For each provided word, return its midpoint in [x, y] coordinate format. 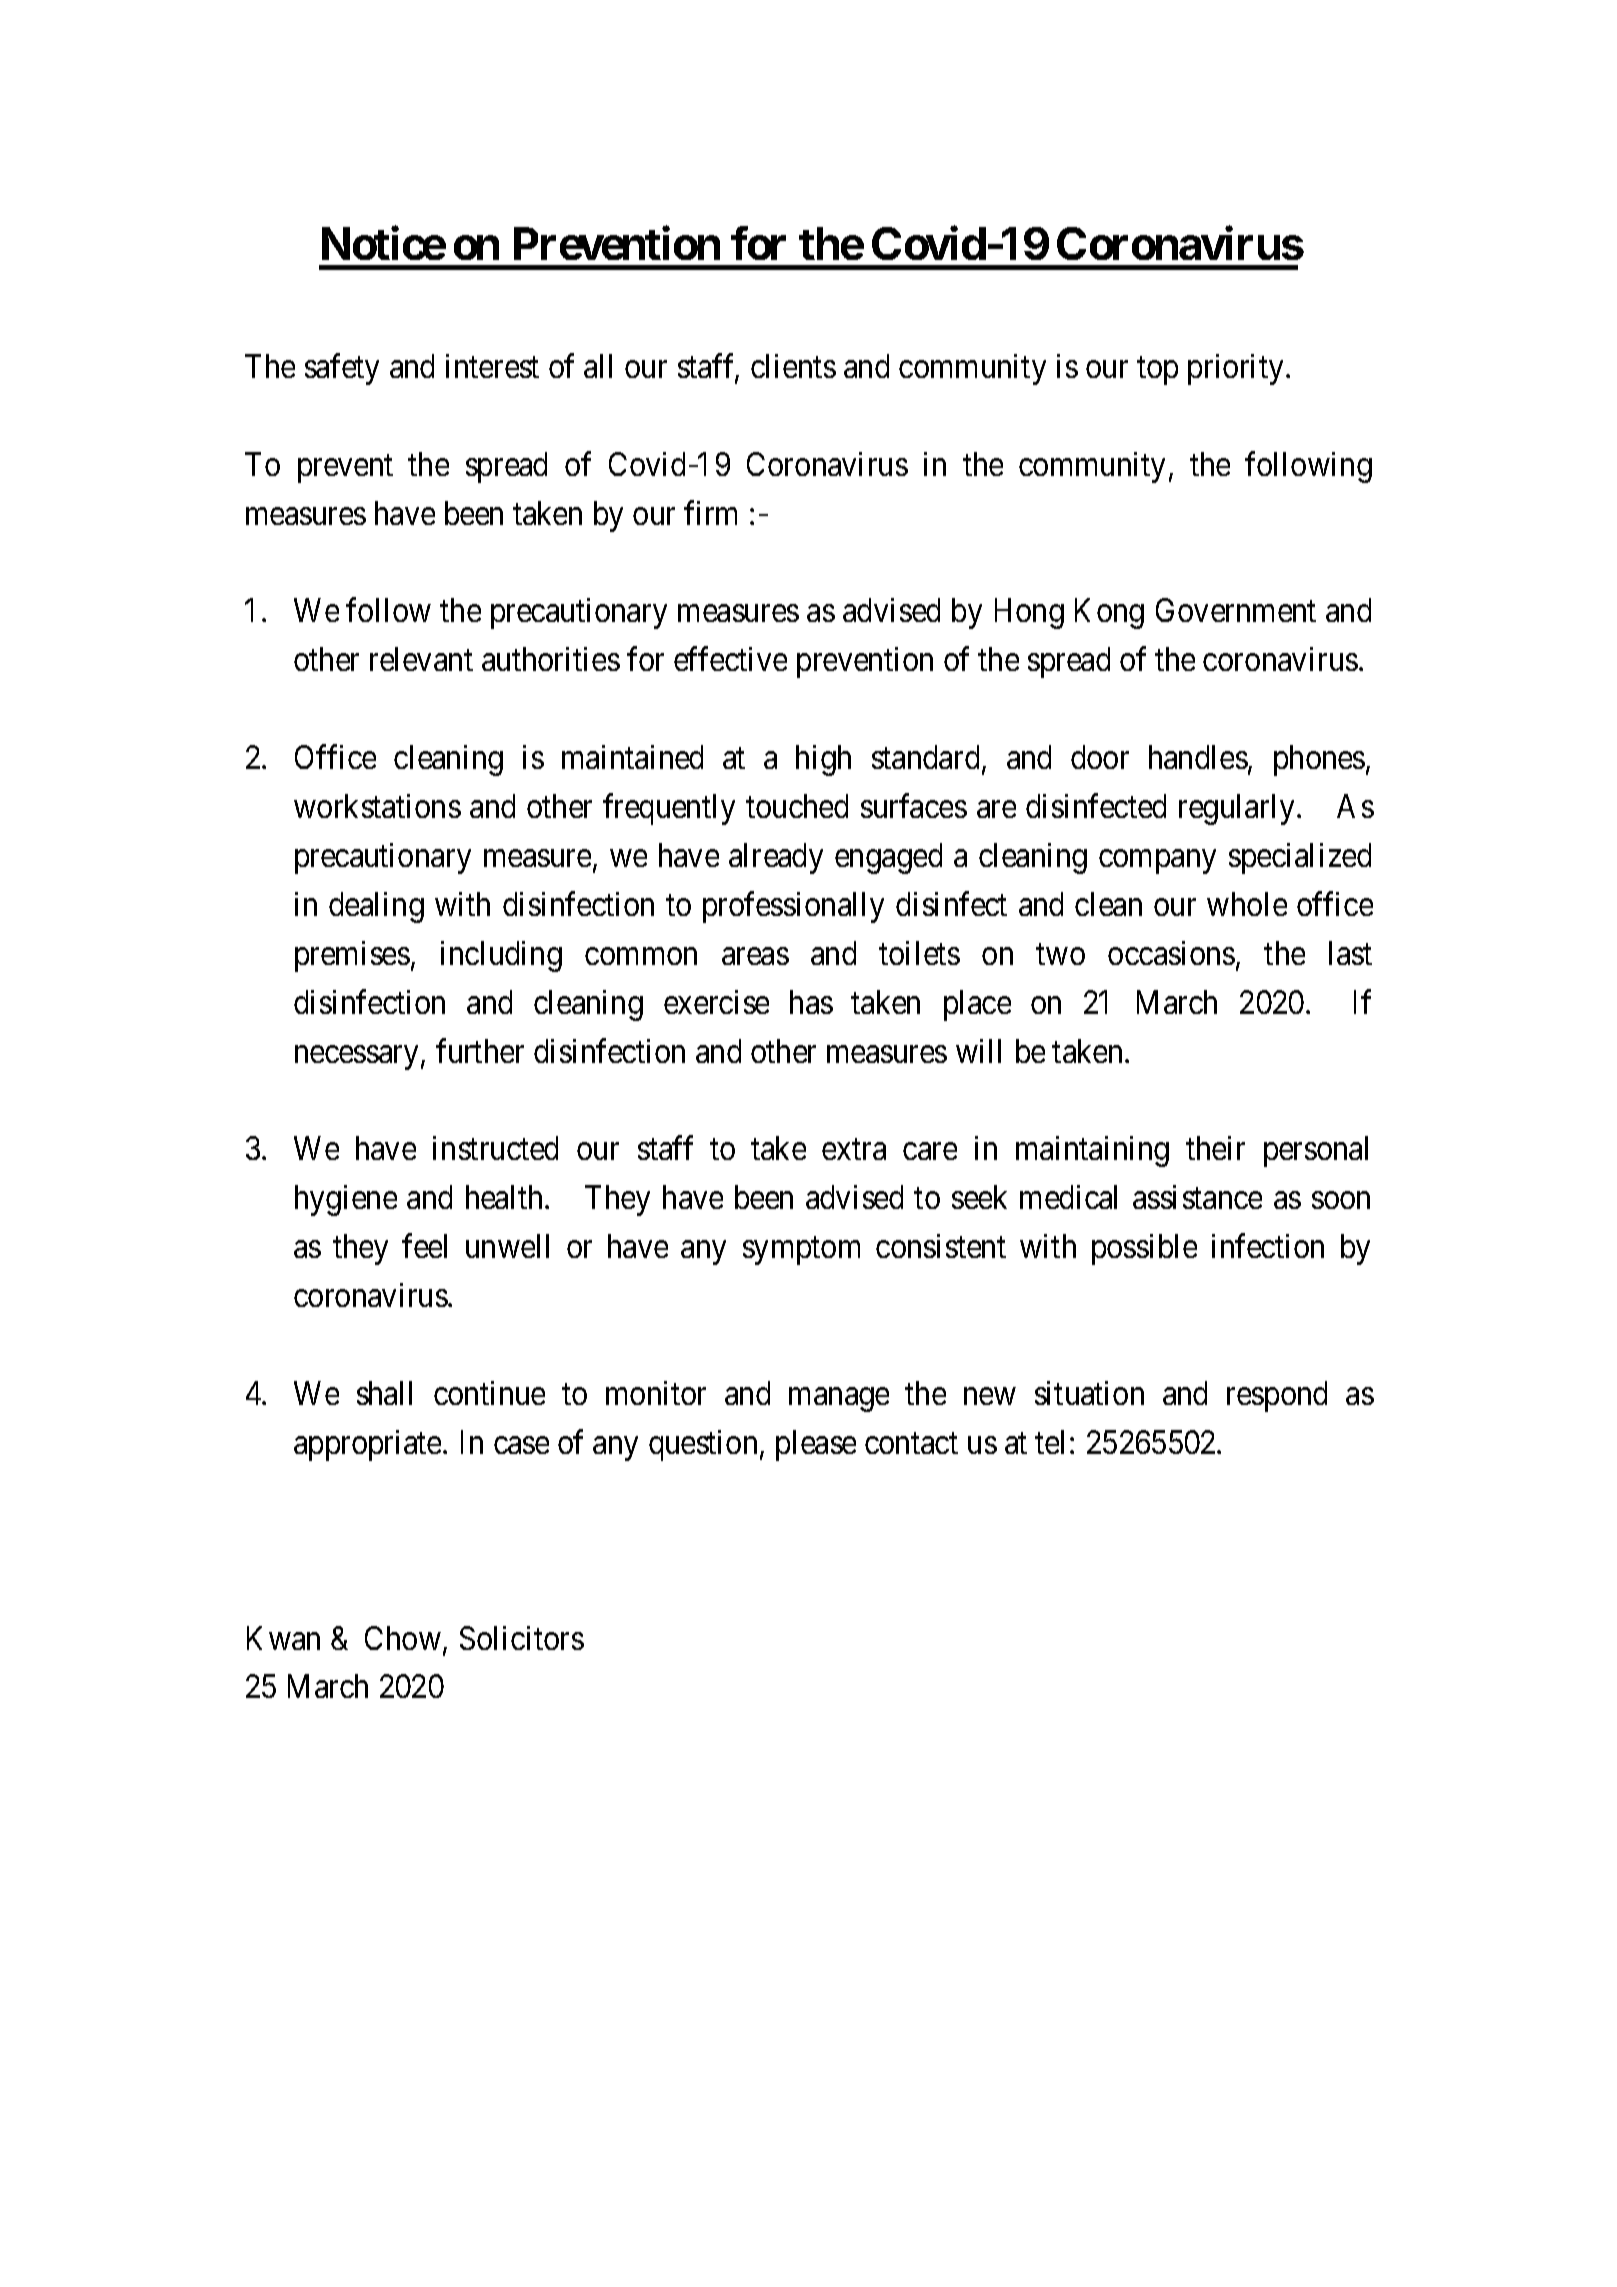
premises [352, 956]
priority [1235, 369]
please [816, 1445]
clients [793, 366]
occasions [1171, 953]
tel [1049, 1442]
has [811, 1002]
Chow [403, 1638]
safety [342, 369]
